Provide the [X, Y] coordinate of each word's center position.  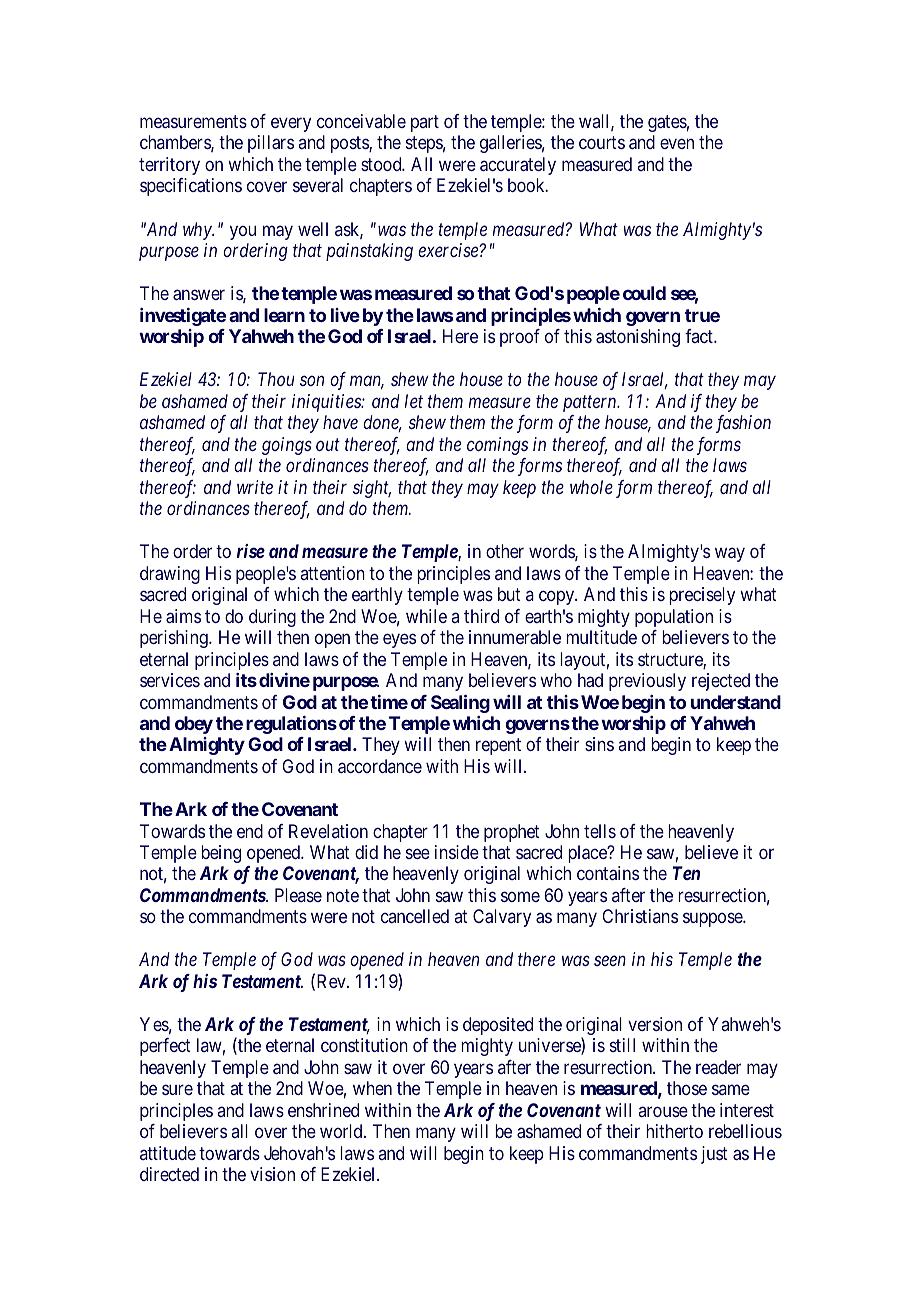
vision [272, 1174]
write [255, 487]
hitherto [674, 1131]
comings [497, 446]
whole [591, 487]
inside [457, 852]
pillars [271, 144]
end [250, 831]
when [372, 1088]
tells [600, 831]
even [677, 144]
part [425, 123]
